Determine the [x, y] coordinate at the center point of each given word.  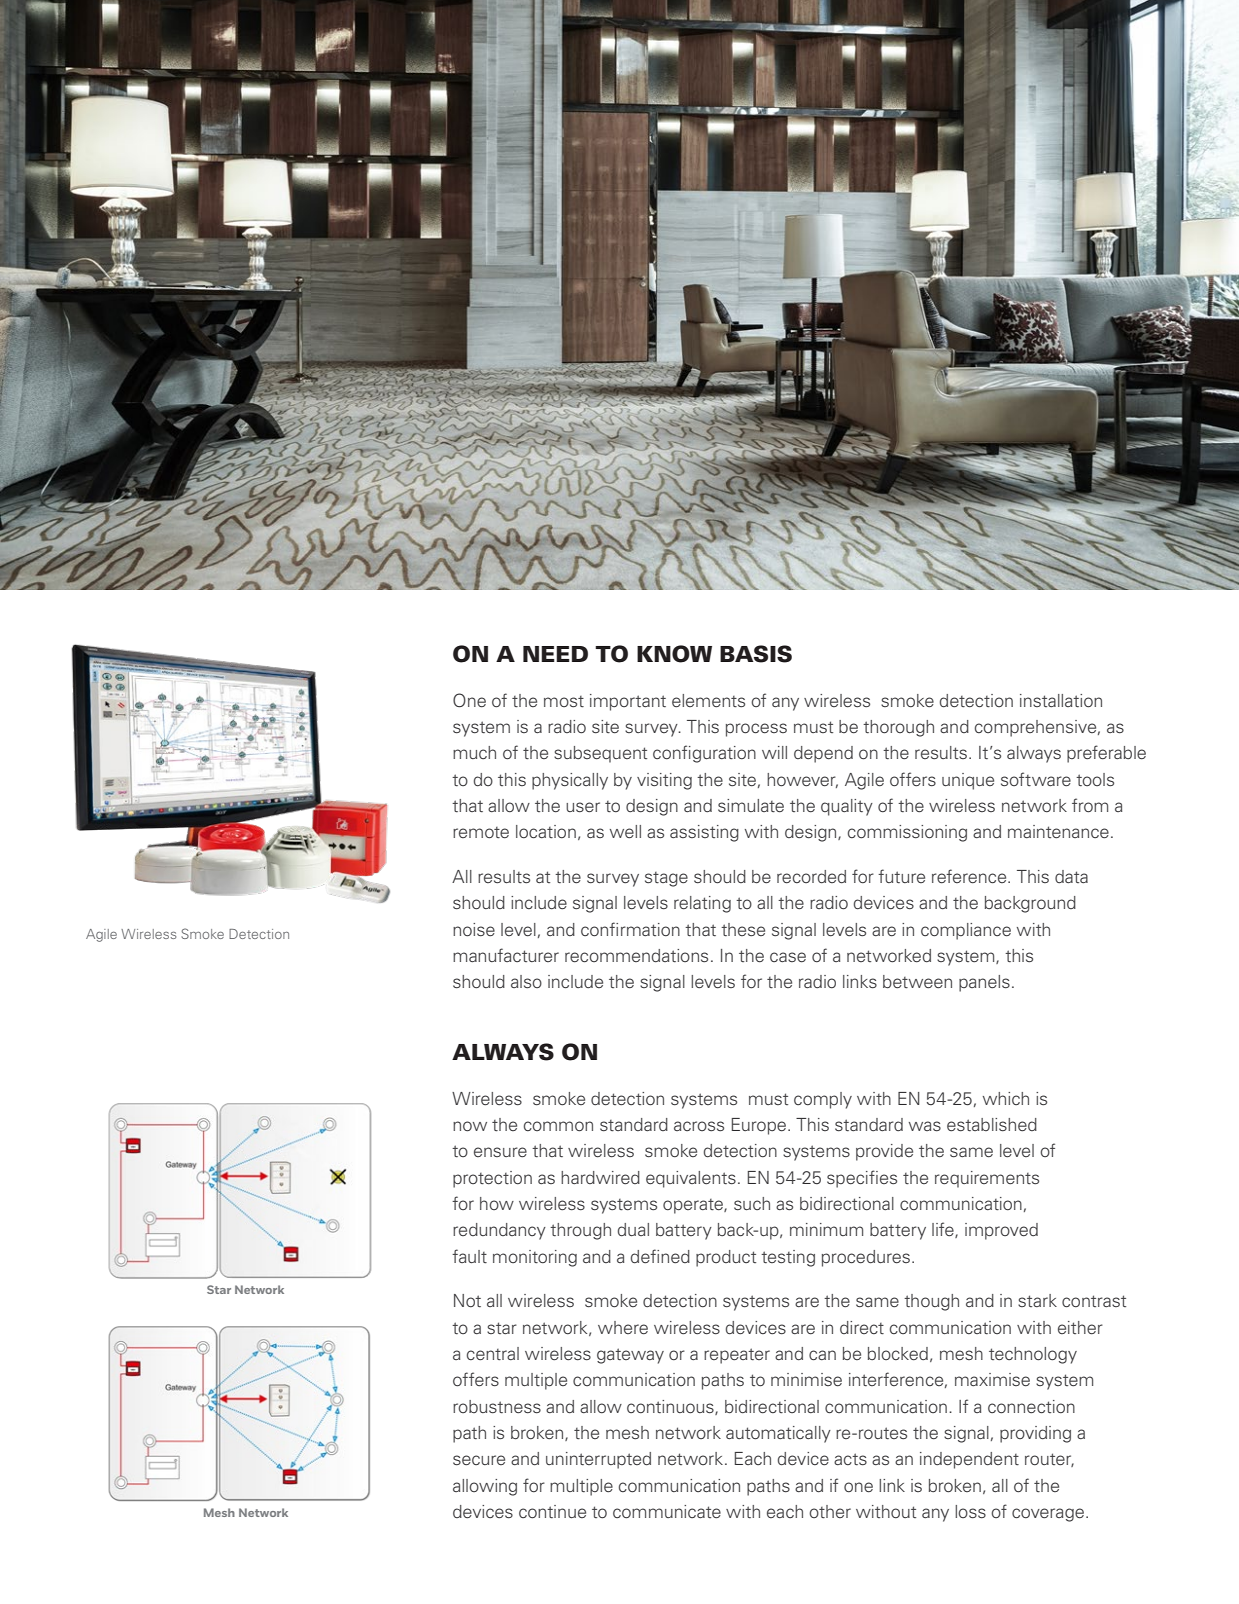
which [1006, 1098]
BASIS [756, 654]
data [1071, 876]
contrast [1094, 1301]
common [558, 1126]
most [564, 701]
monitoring [535, 1258]
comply [823, 1100]
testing [788, 1258]
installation [1061, 701]
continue [552, 1512]
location [546, 831]
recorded [811, 877]
